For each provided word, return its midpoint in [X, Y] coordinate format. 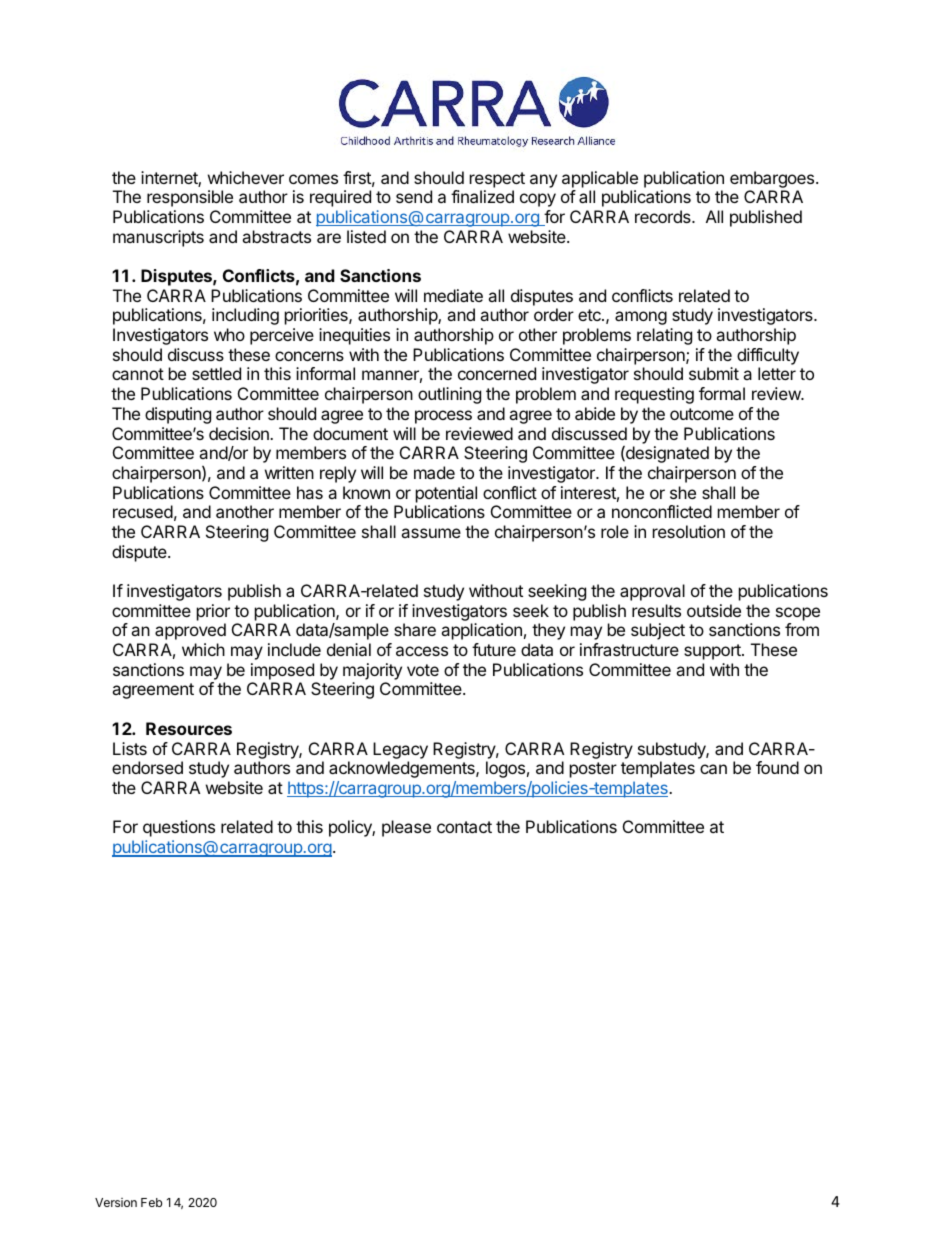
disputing [178, 415]
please [406, 828]
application [481, 631]
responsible [190, 198]
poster [593, 770]
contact [464, 827]
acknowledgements [403, 769]
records [664, 216]
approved [190, 631]
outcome [702, 414]
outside [714, 610]
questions [179, 828]
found [777, 767]
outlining [449, 395]
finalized [482, 196]
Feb [151, 1202]
